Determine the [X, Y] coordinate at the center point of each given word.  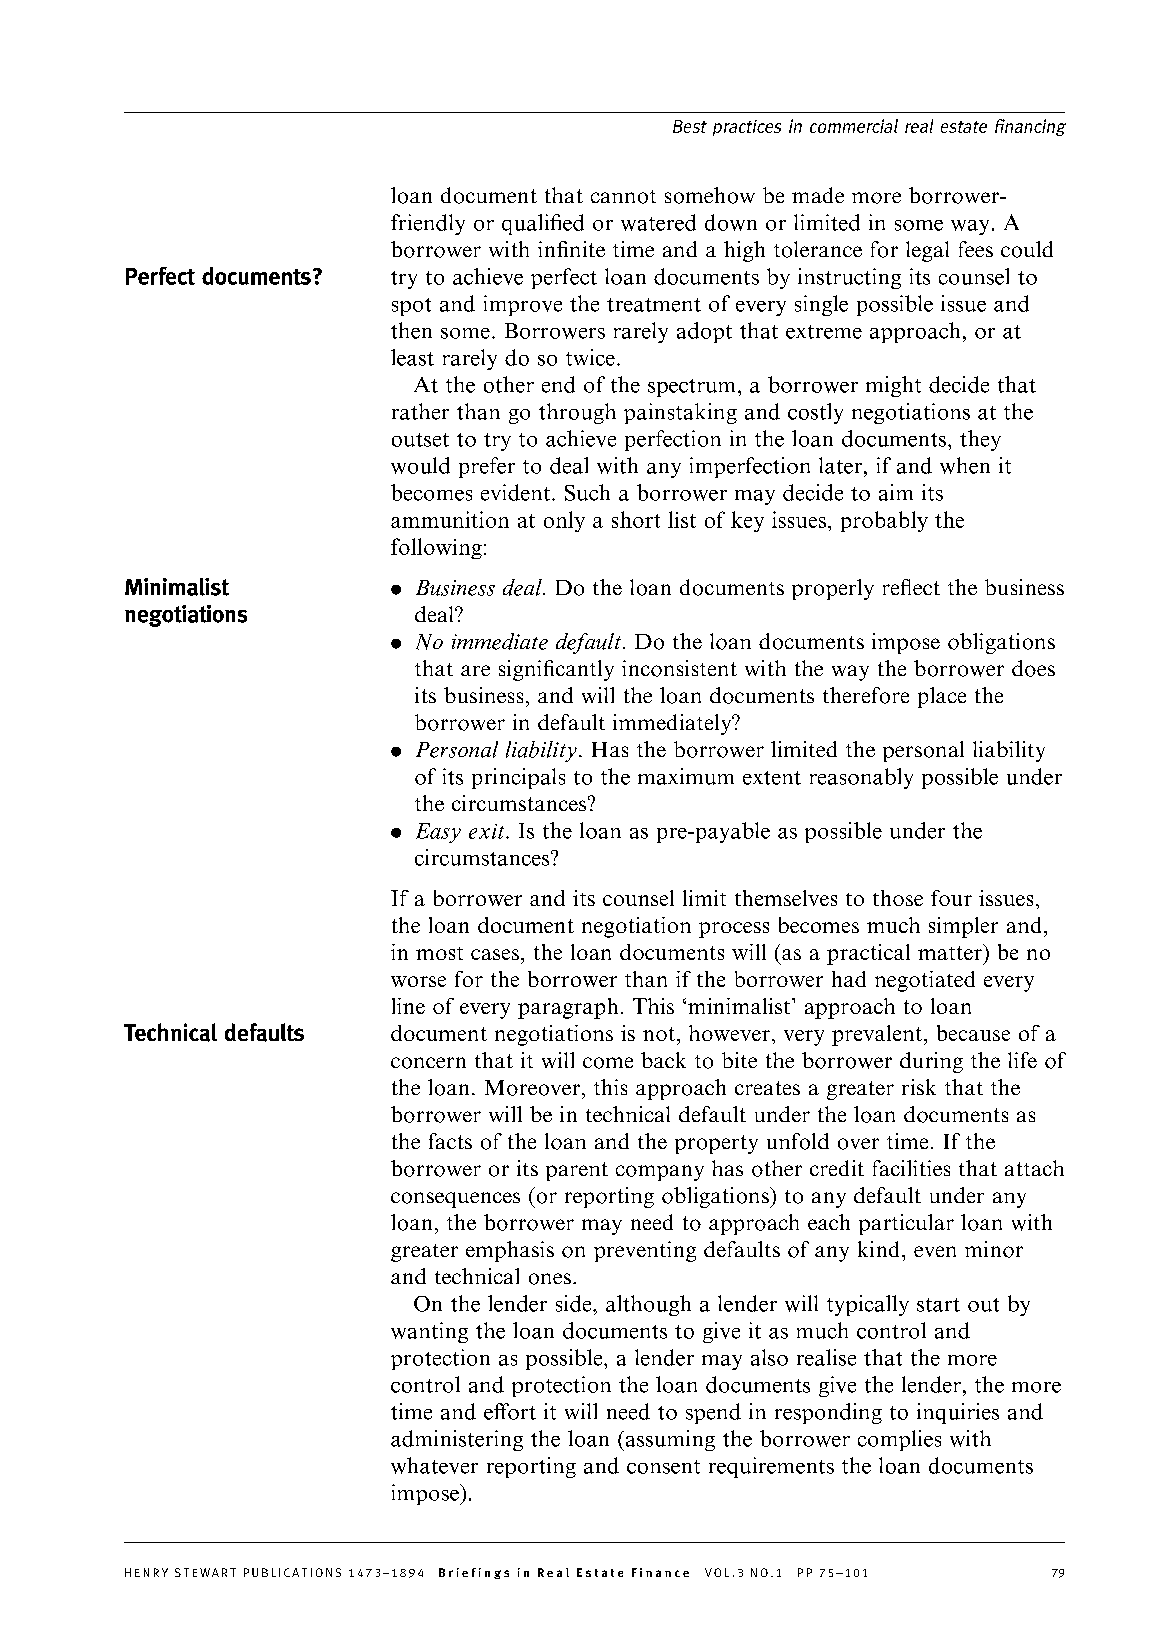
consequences [455, 1200]
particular [906, 1224]
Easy [438, 833]
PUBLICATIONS [292, 1572]
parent [577, 1171]
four [951, 898]
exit [488, 831]
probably [884, 521]
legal [927, 251]
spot [411, 307]
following [436, 548]
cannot [623, 197]
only [564, 521]
